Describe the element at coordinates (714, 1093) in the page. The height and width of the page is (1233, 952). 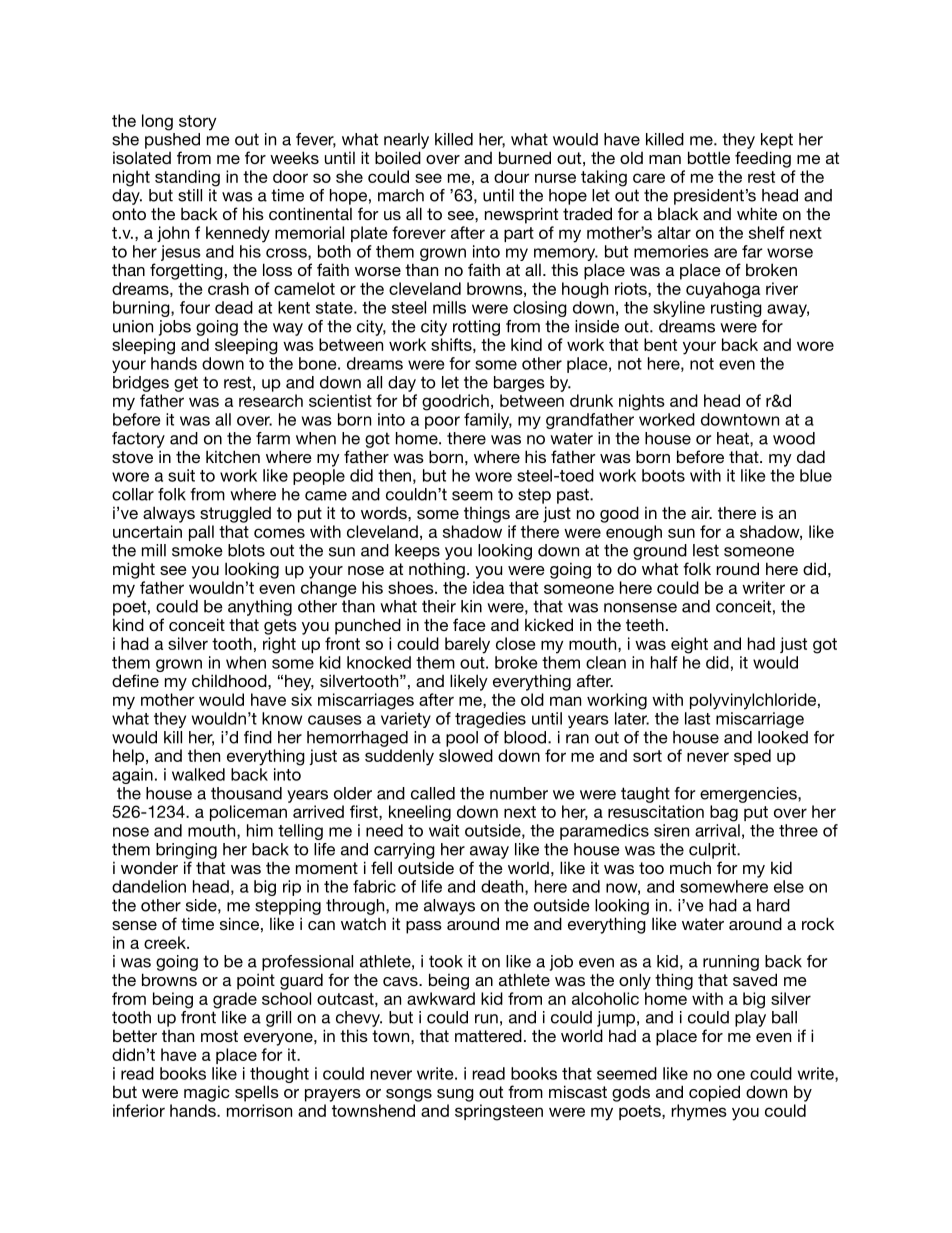
I see `copied` at that location.
